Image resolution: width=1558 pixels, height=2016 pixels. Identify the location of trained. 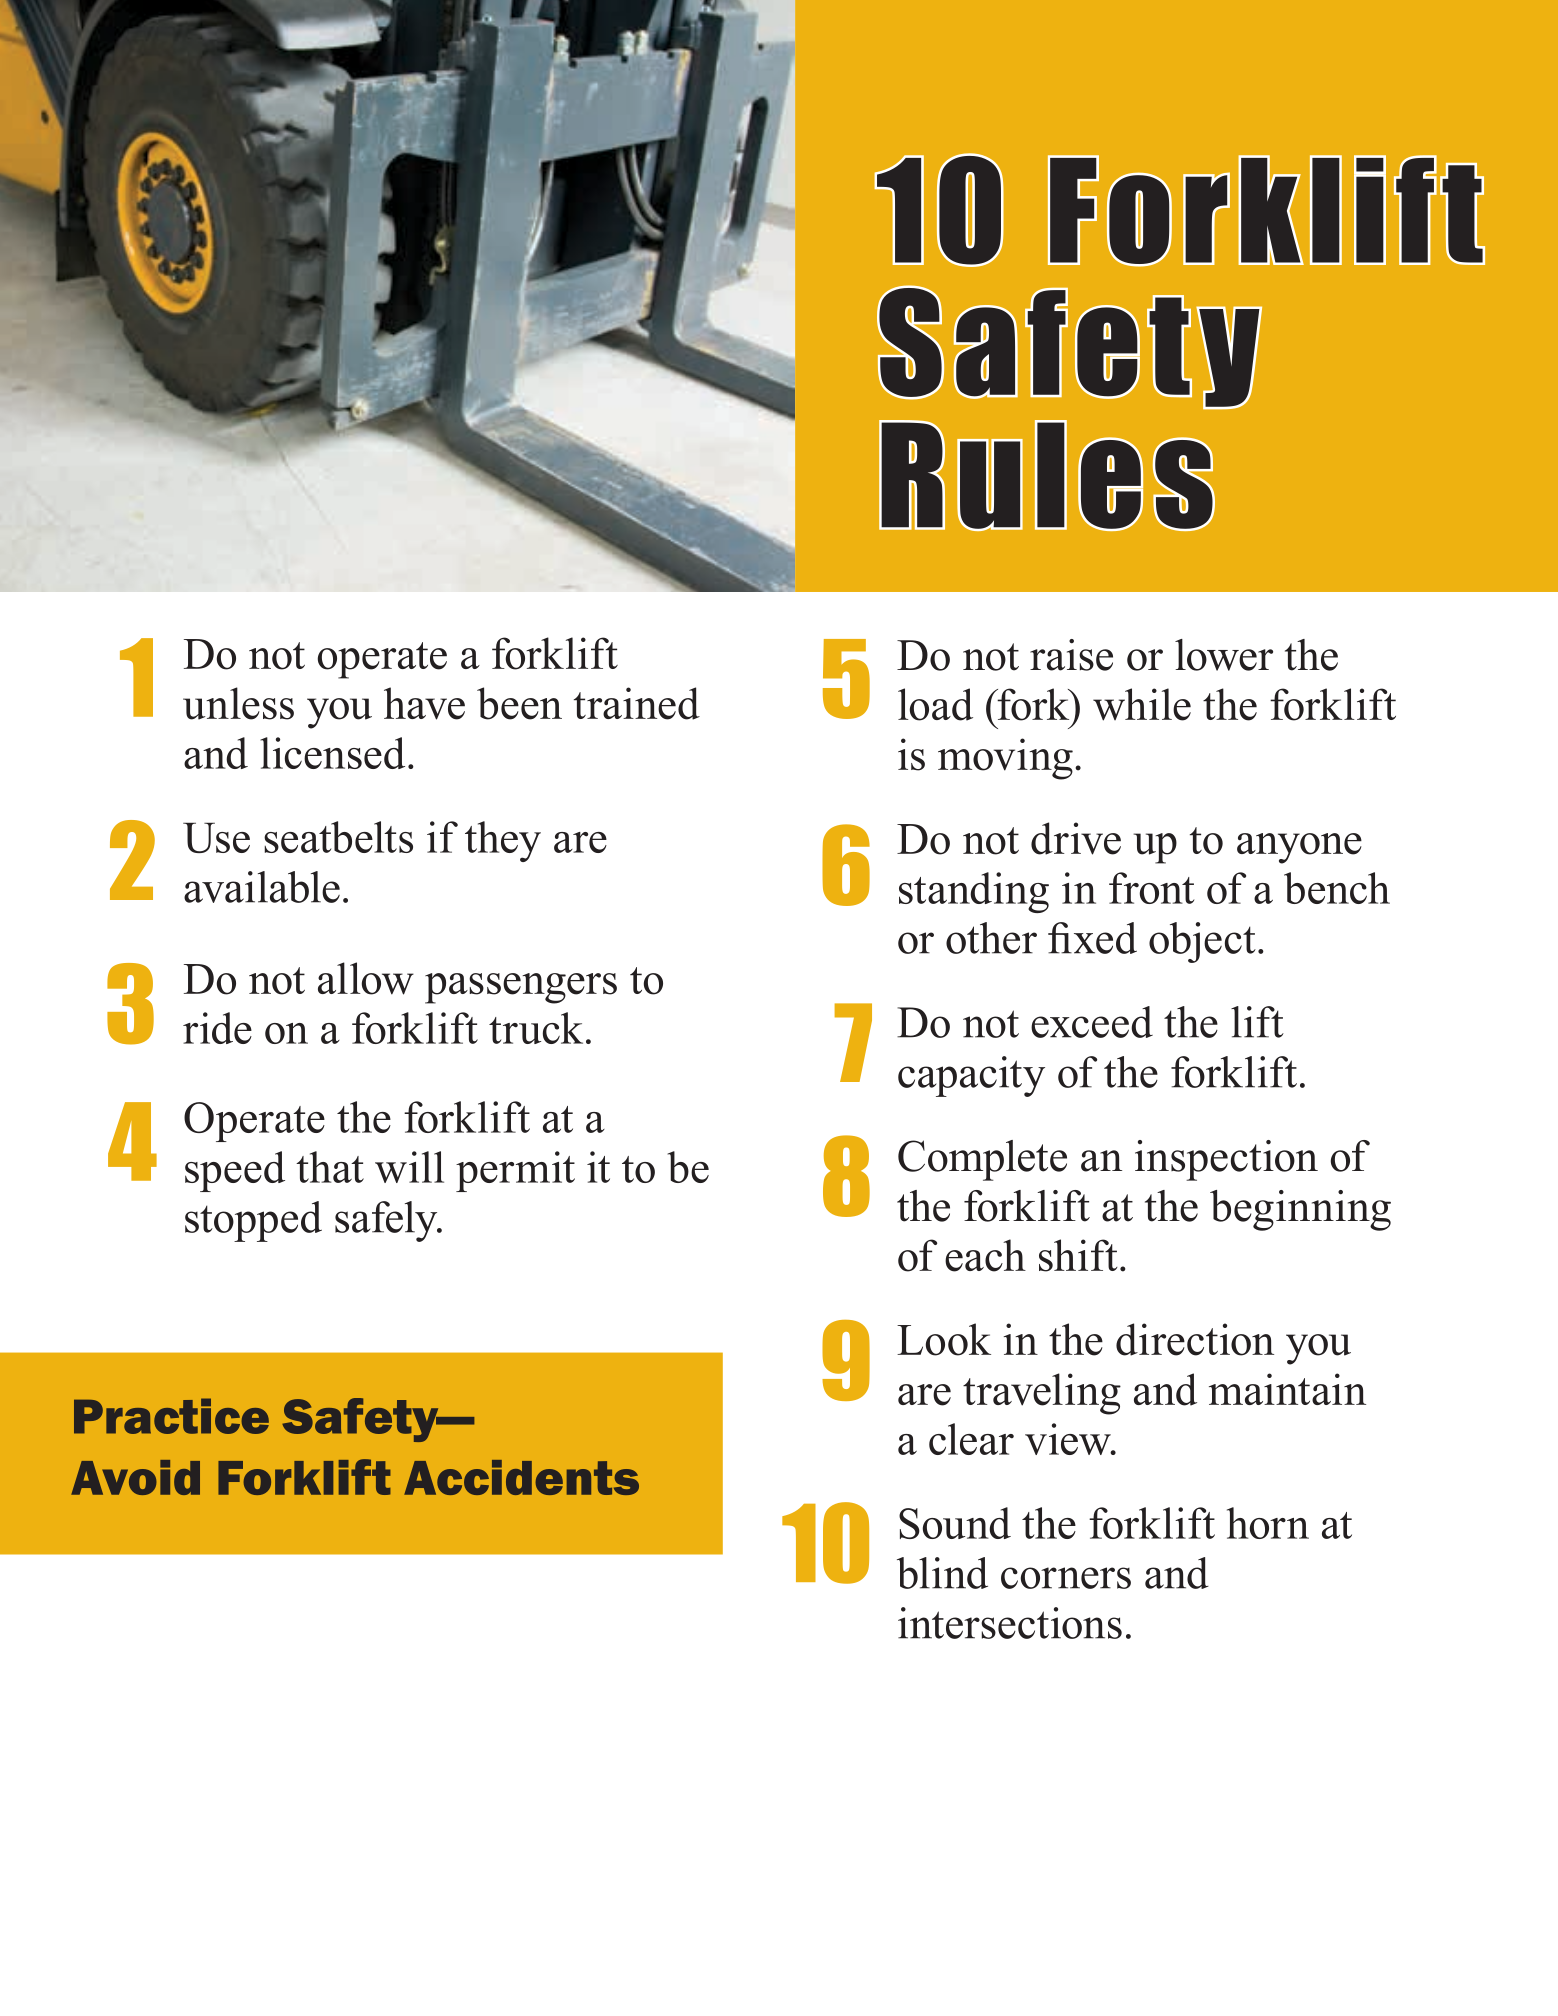
(637, 703).
